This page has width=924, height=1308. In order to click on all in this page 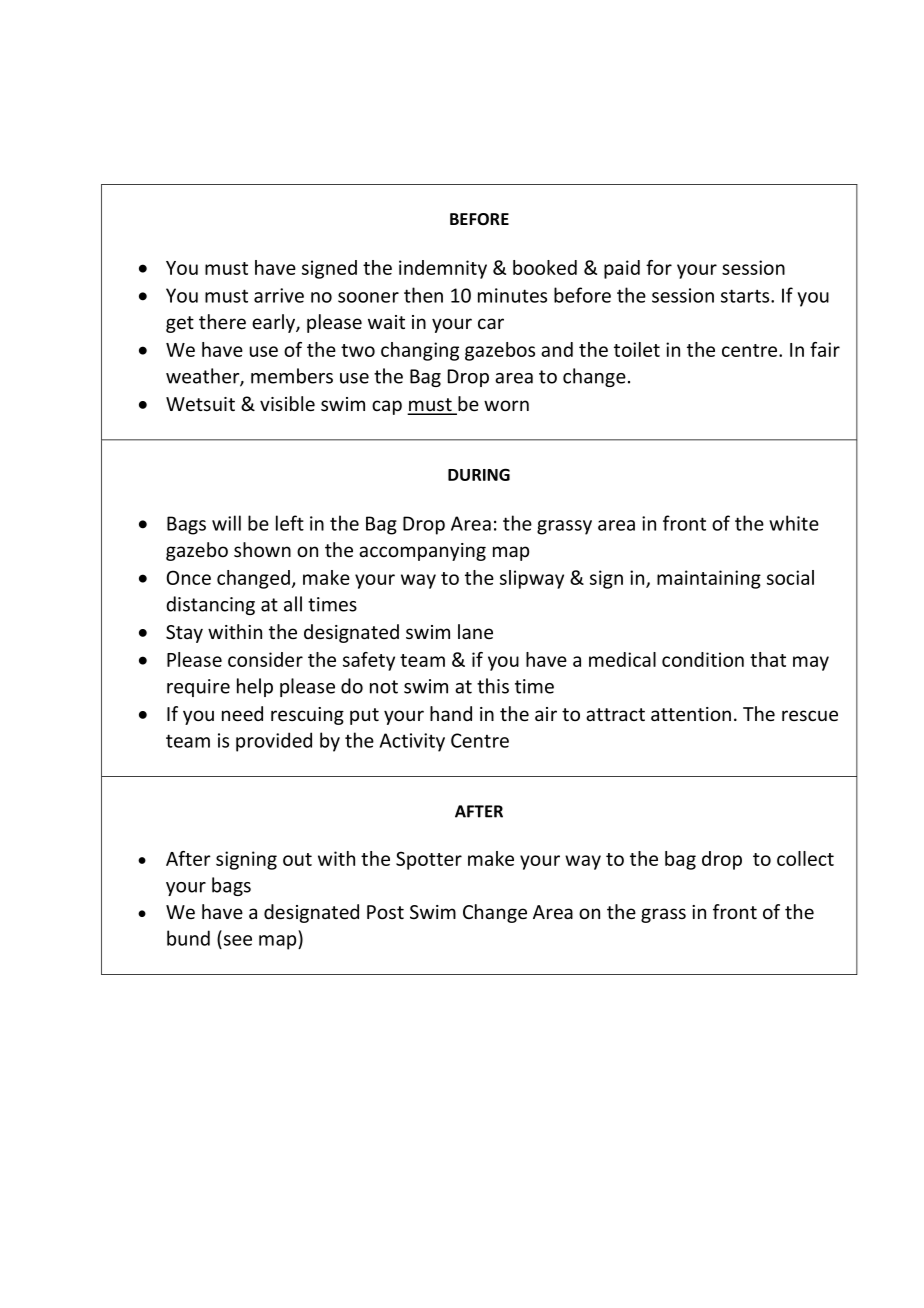, I will do `click(293, 604)`.
